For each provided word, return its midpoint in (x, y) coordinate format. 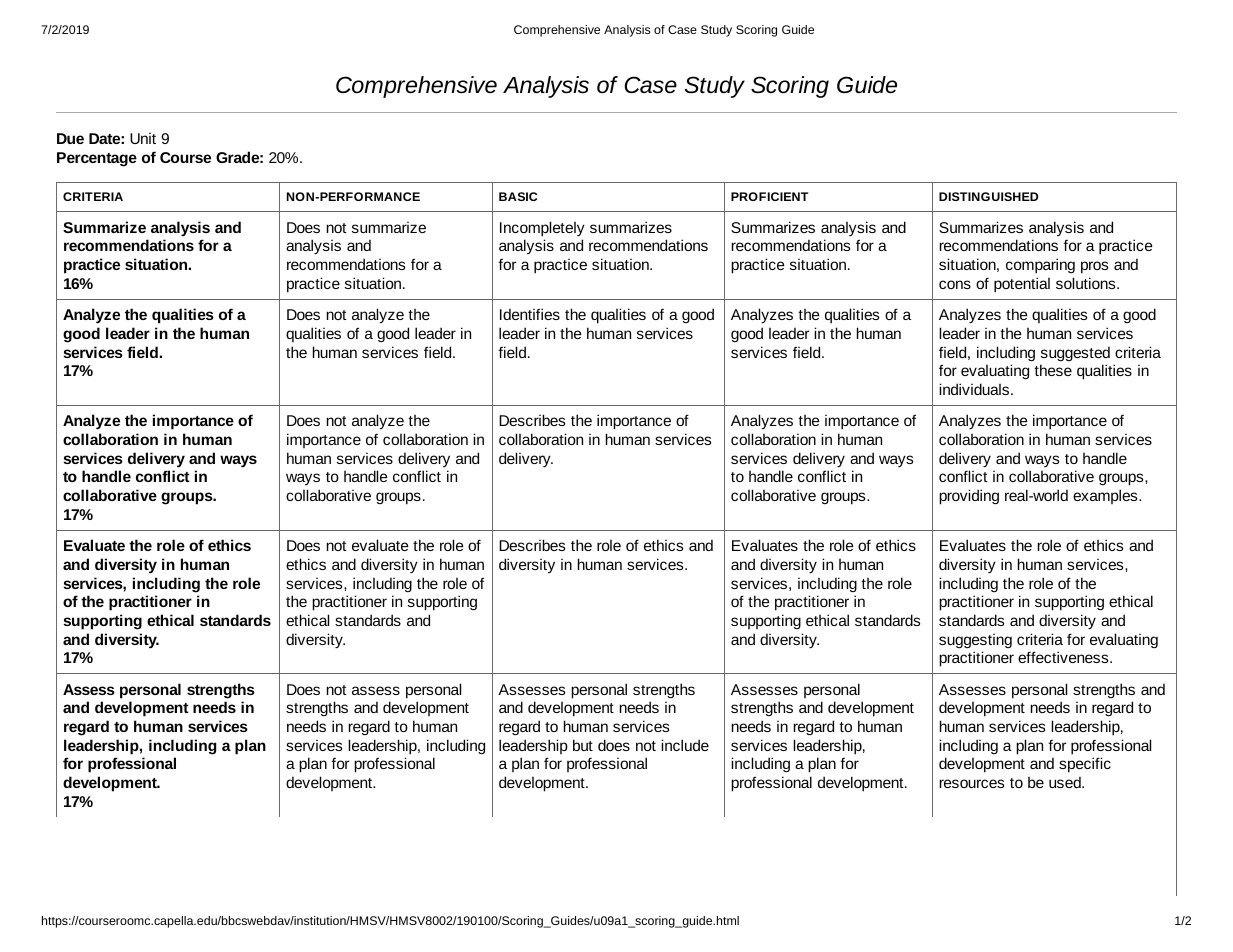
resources (971, 783)
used (1066, 782)
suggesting (975, 641)
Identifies (530, 314)
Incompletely (542, 229)
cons (955, 284)
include (685, 745)
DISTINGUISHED (988, 196)
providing (969, 497)
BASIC (518, 196)
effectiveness (1064, 657)
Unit (143, 138)
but (583, 745)
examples (1106, 496)
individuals (975, 389)
